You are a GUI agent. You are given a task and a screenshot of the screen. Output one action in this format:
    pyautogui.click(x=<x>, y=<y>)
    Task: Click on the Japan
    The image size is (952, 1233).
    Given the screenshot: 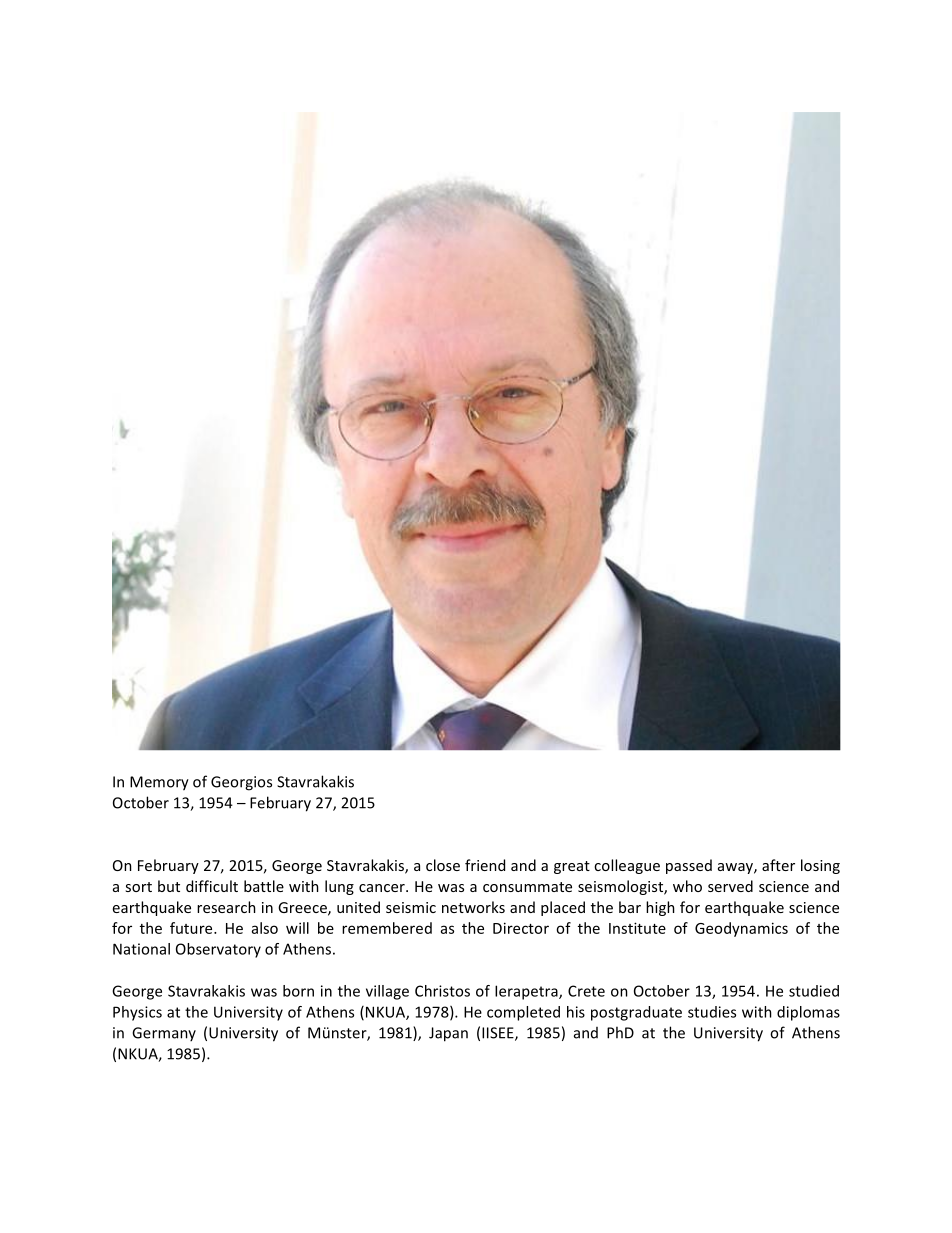 What is the action you would take?
    pyautogui.click(x=448, y=1034)
